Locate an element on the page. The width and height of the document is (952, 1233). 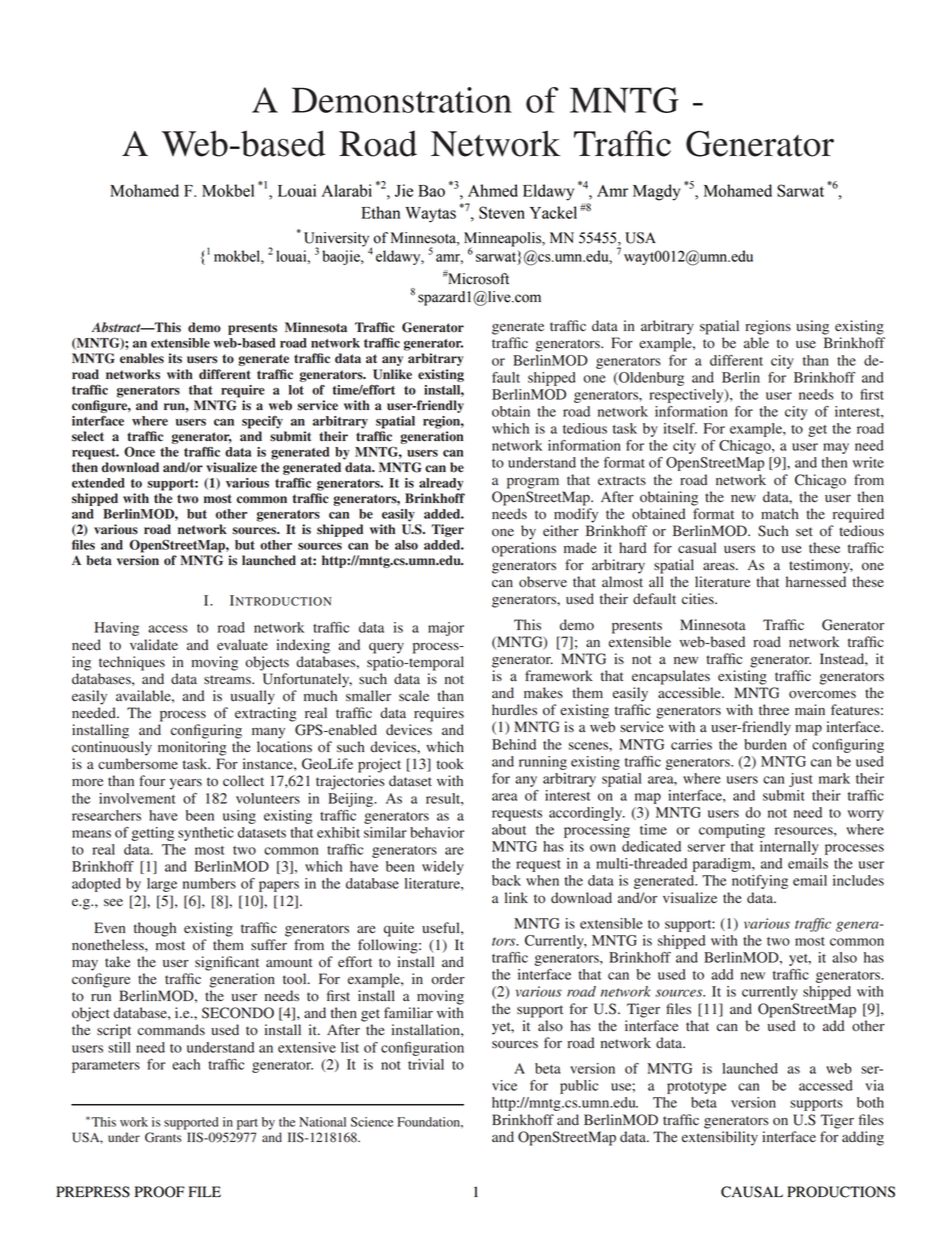
CAUSAL is located at coordinates (752, 1192).
